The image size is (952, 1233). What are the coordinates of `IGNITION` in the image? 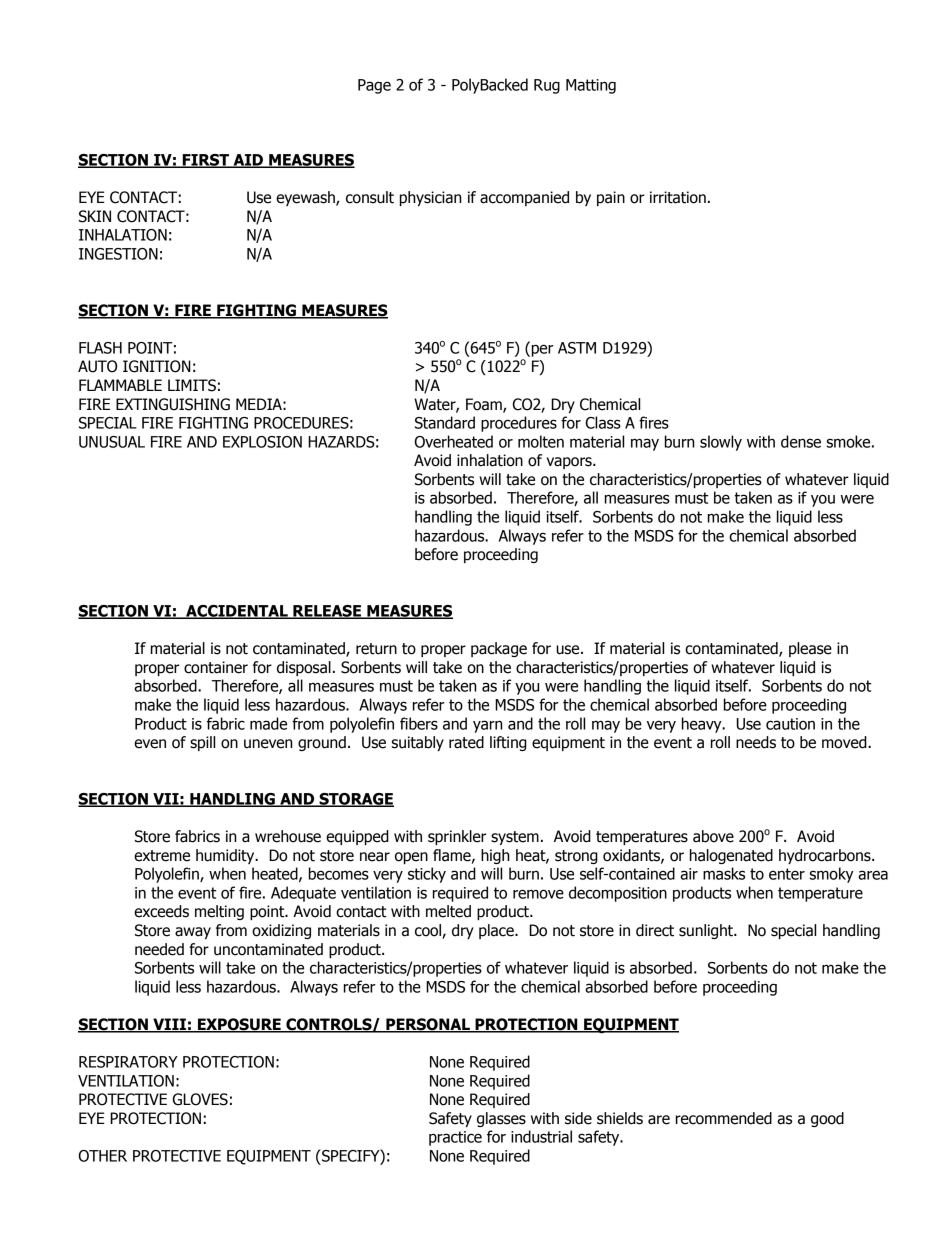 It's located at (157, 366).
